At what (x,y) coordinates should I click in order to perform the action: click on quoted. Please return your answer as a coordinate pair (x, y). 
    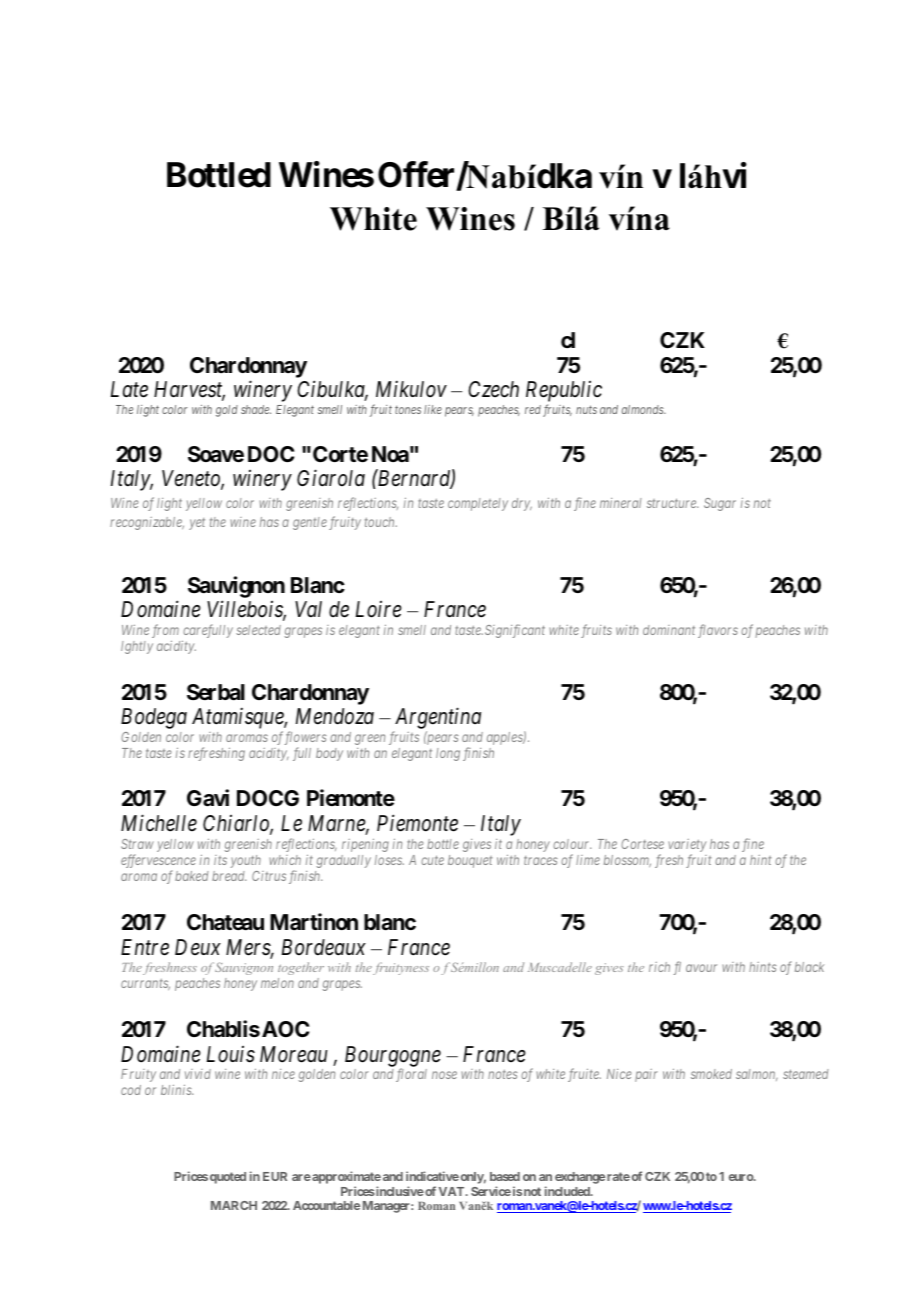
    Looking at the image, I should click on (228, 1178).
